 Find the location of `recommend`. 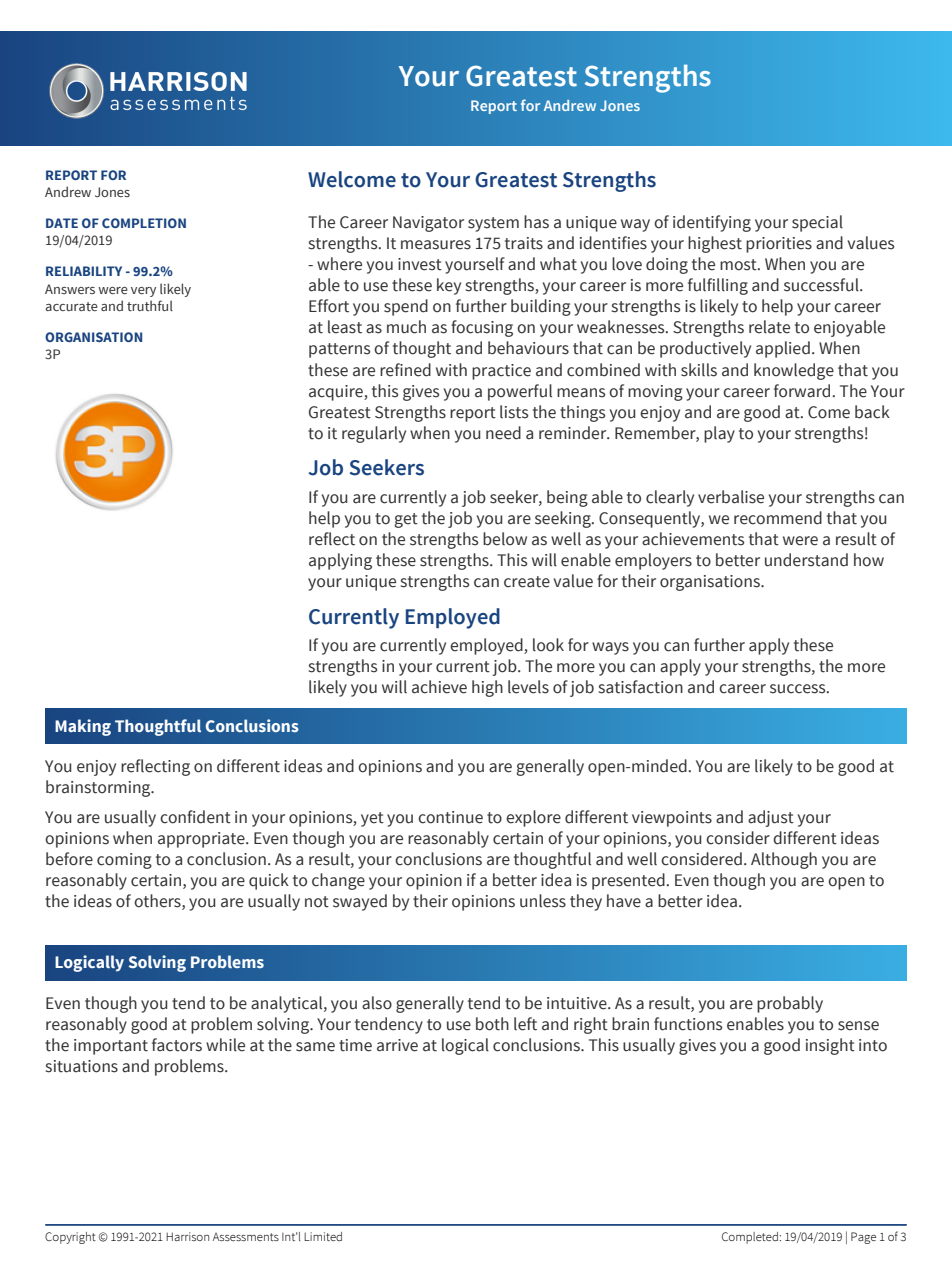

recommend is located at coordinates (778, 518).
